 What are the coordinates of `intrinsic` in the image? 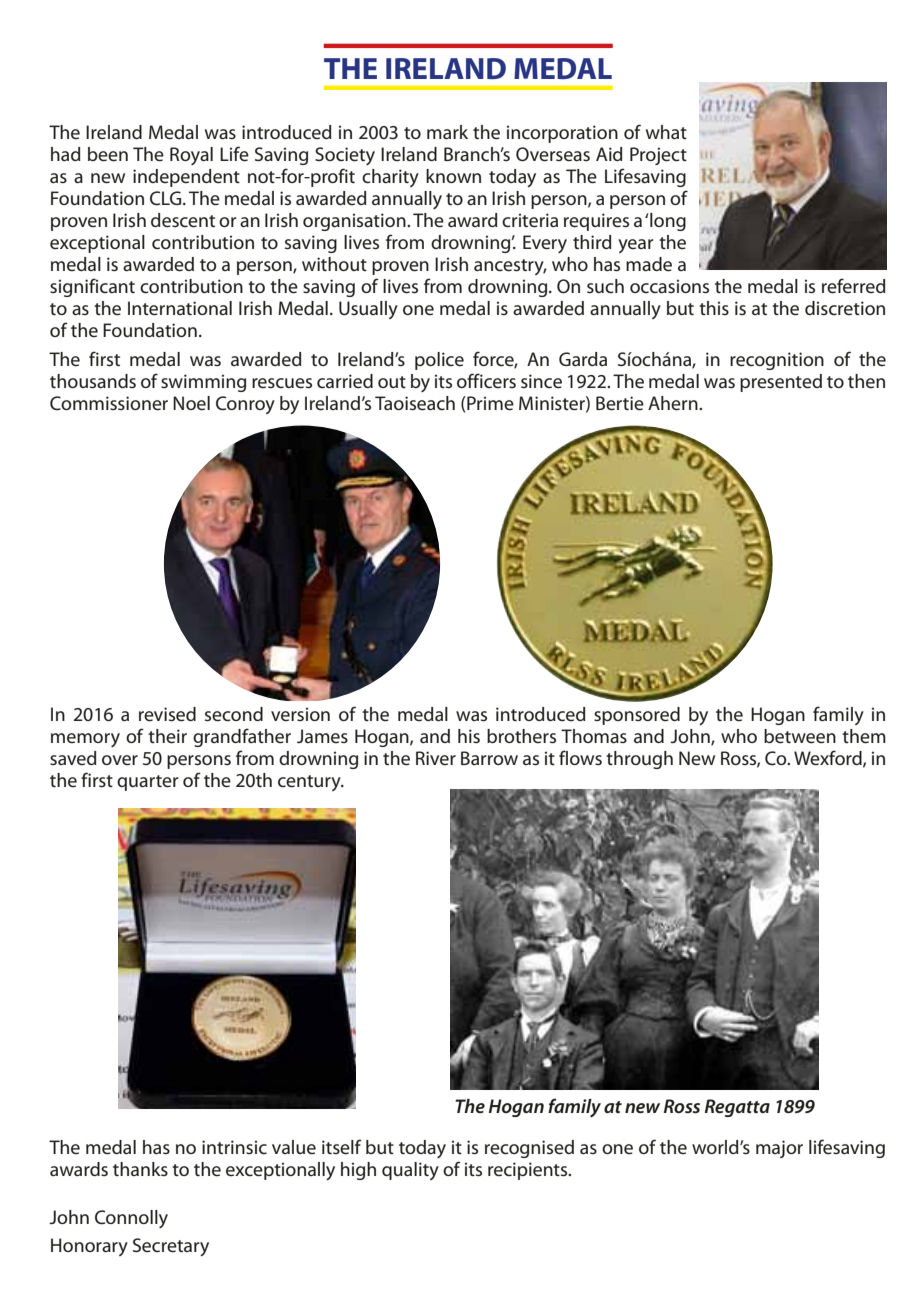 It's located at (234, 1147).
